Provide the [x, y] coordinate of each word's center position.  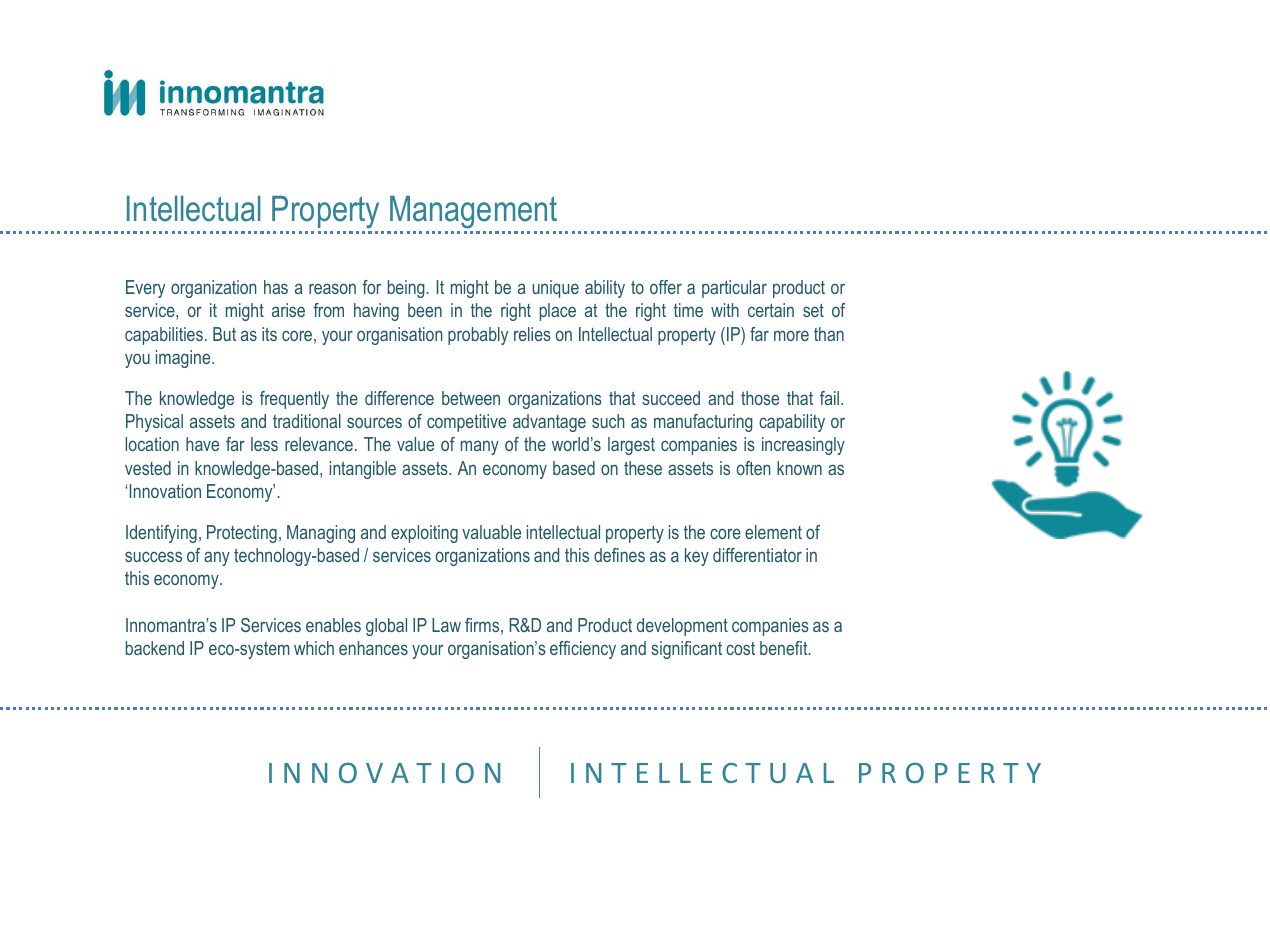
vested [148, 468]
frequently [294, 400]
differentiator [757, 555]
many [480, 447]
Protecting [242, 534]
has [276, 287]
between [471, 398]
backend [155, 648]
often [754, 468]
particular [734, 289]
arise [288, 310]
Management [474, 214]
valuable [491, 532]
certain [771, 310]
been [425, 310]
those [760, 398]
